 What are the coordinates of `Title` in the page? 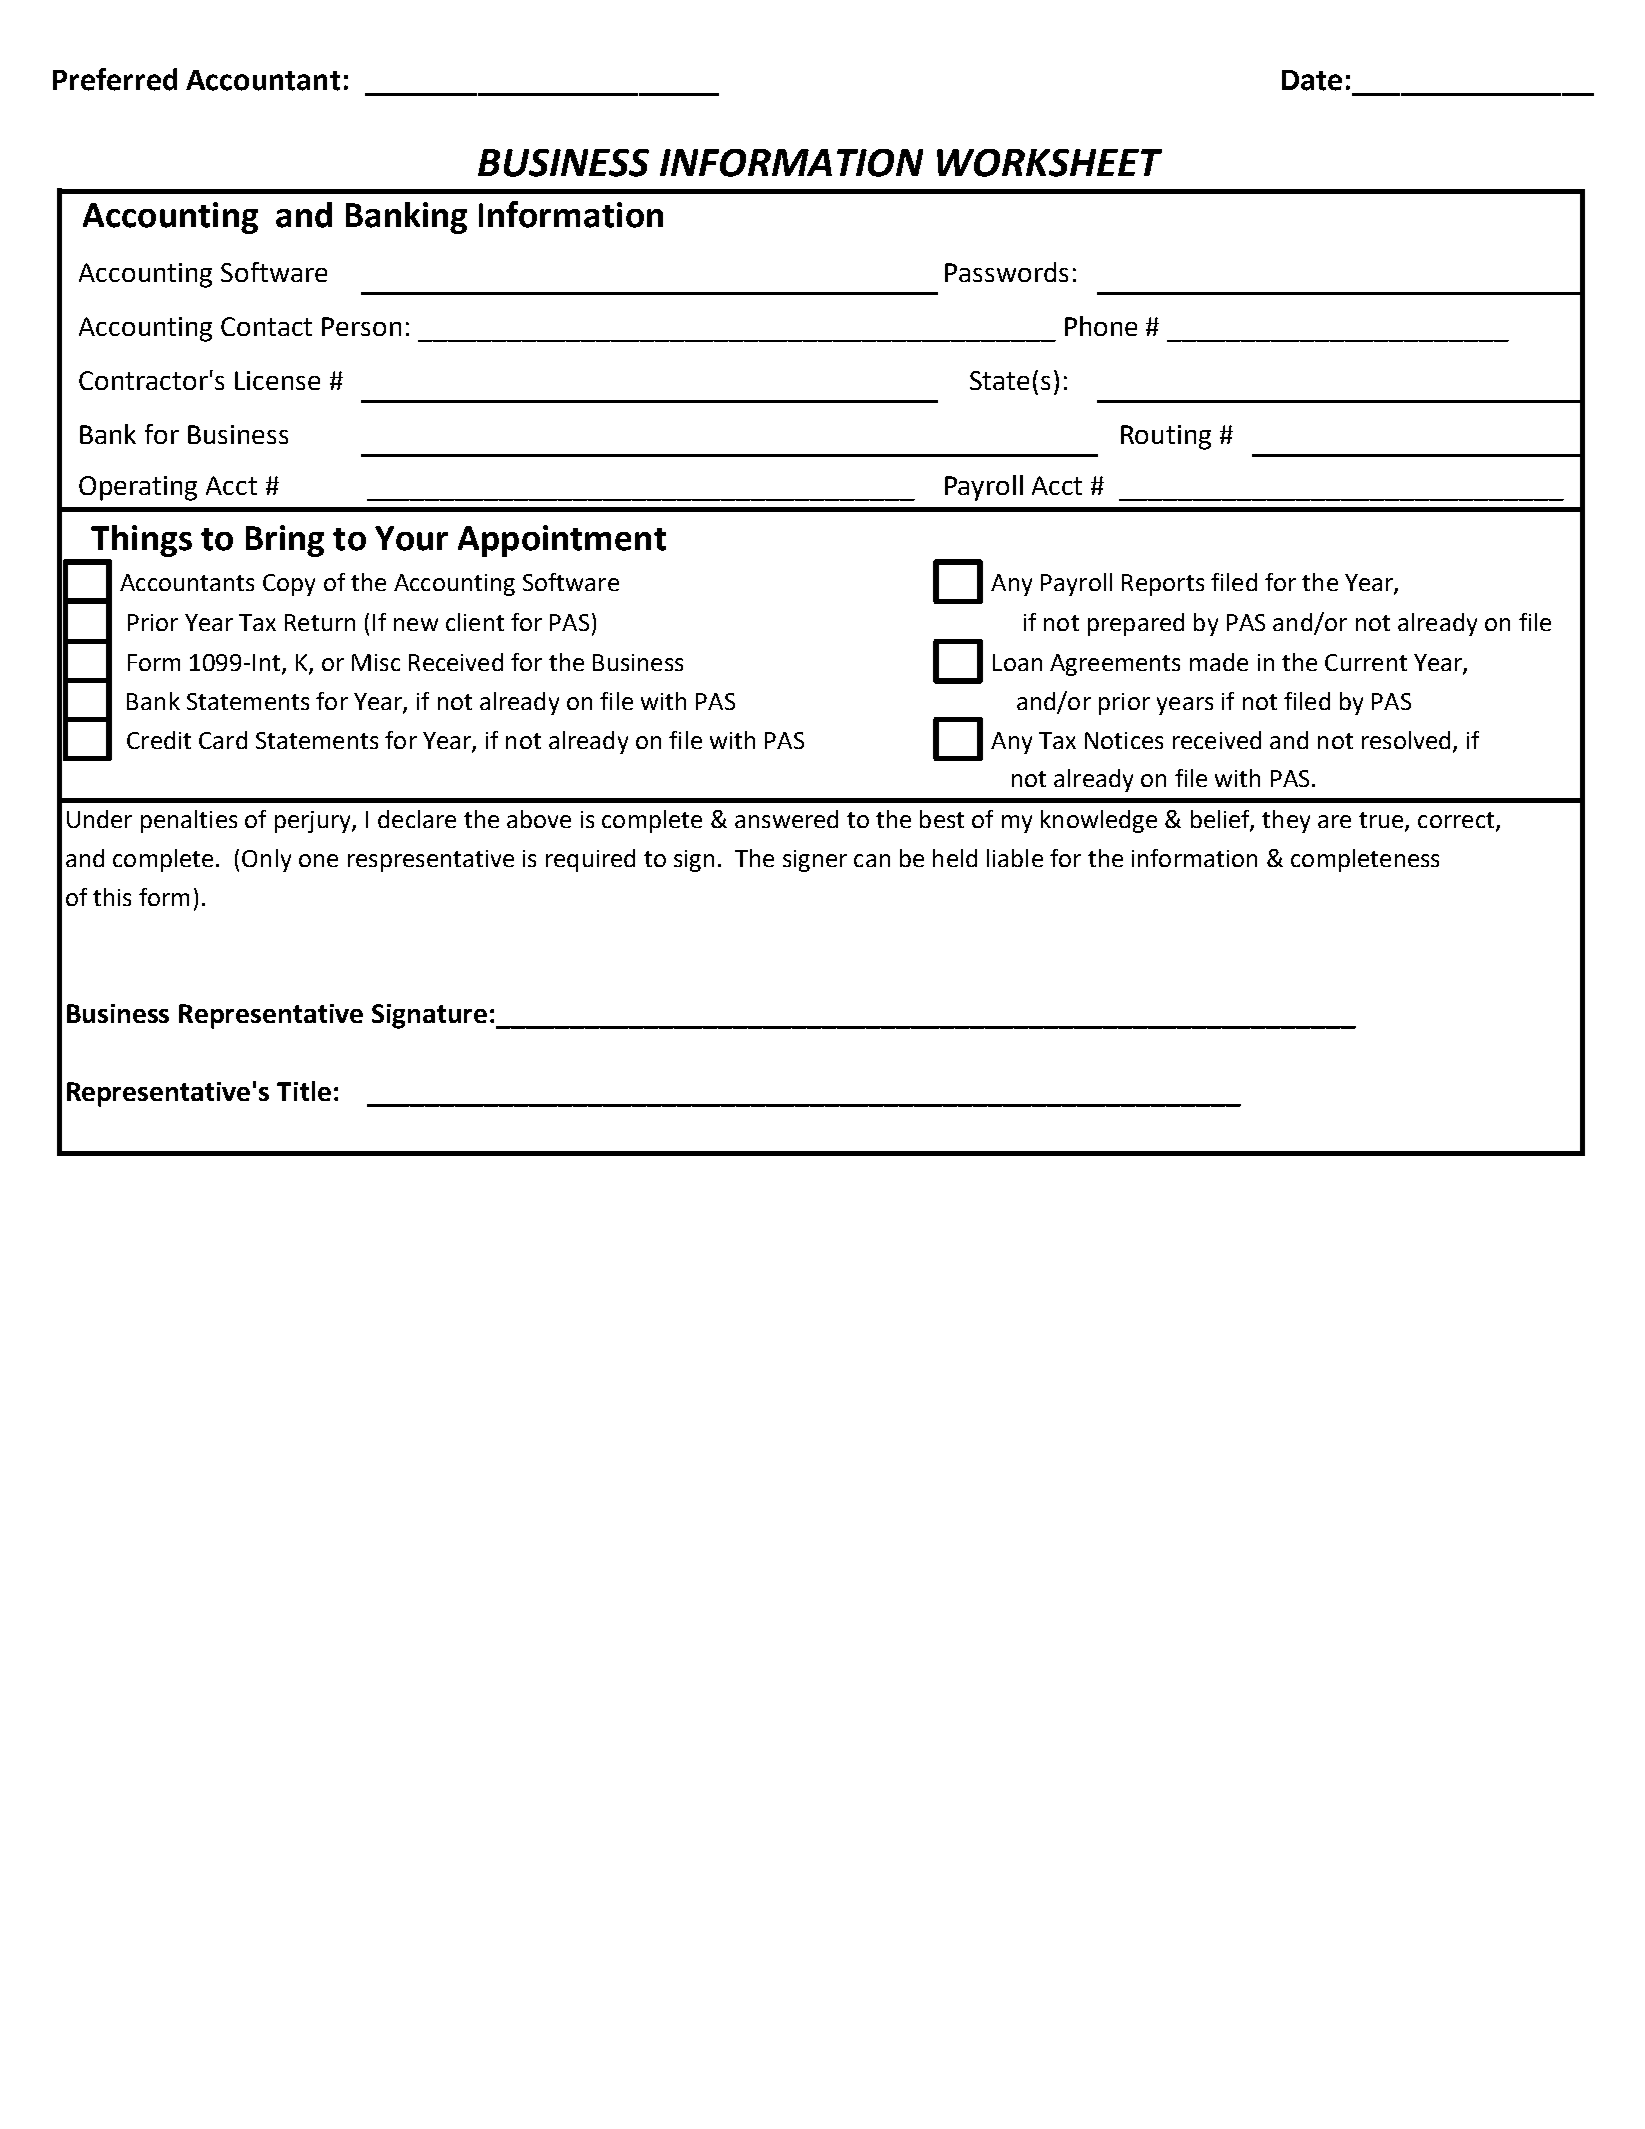 It's located at (304, 1091).
